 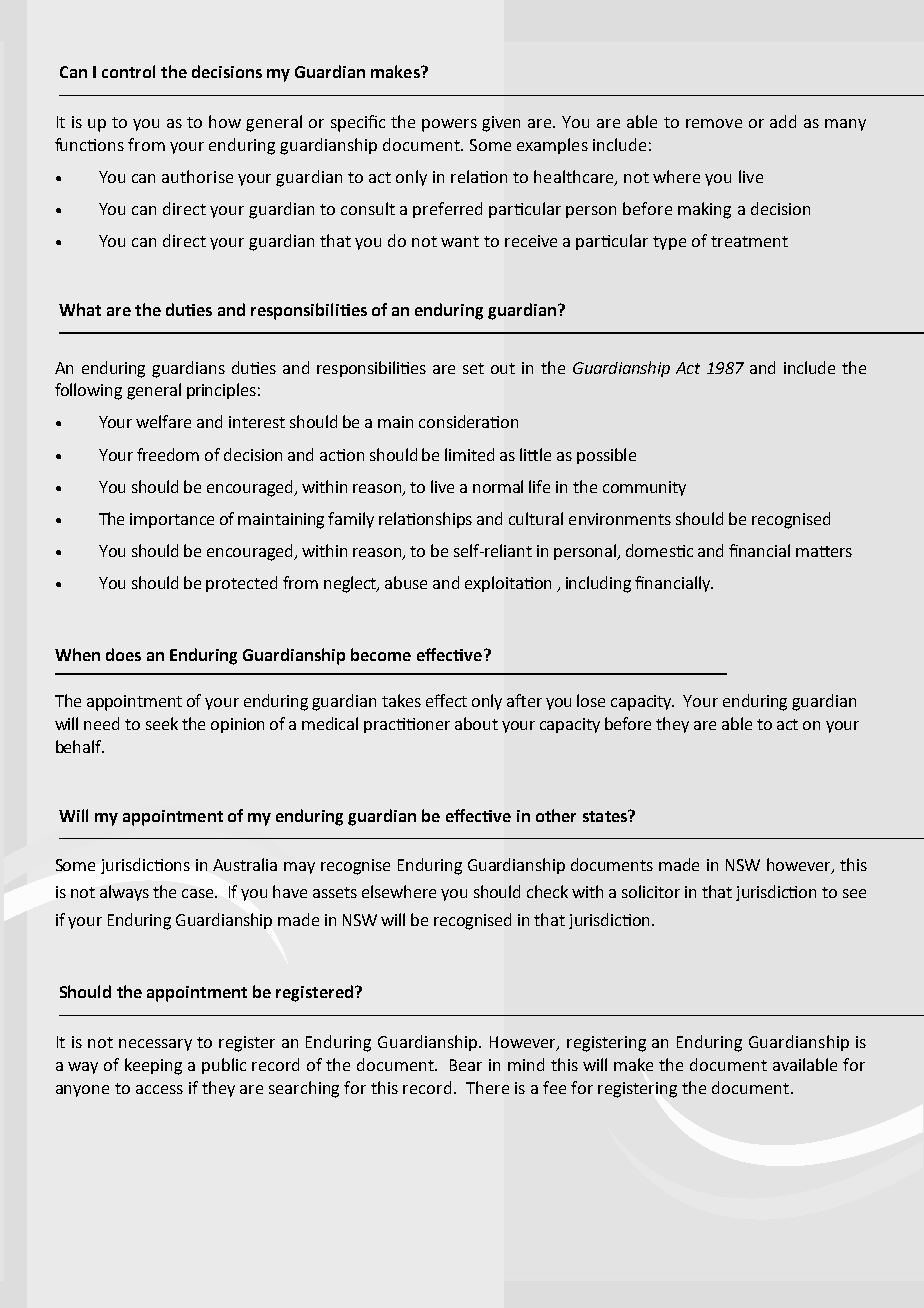 What do you see at coordinates (245, 864) in the screenshot?
I see `Australia` at bounding box center [245, 864].
